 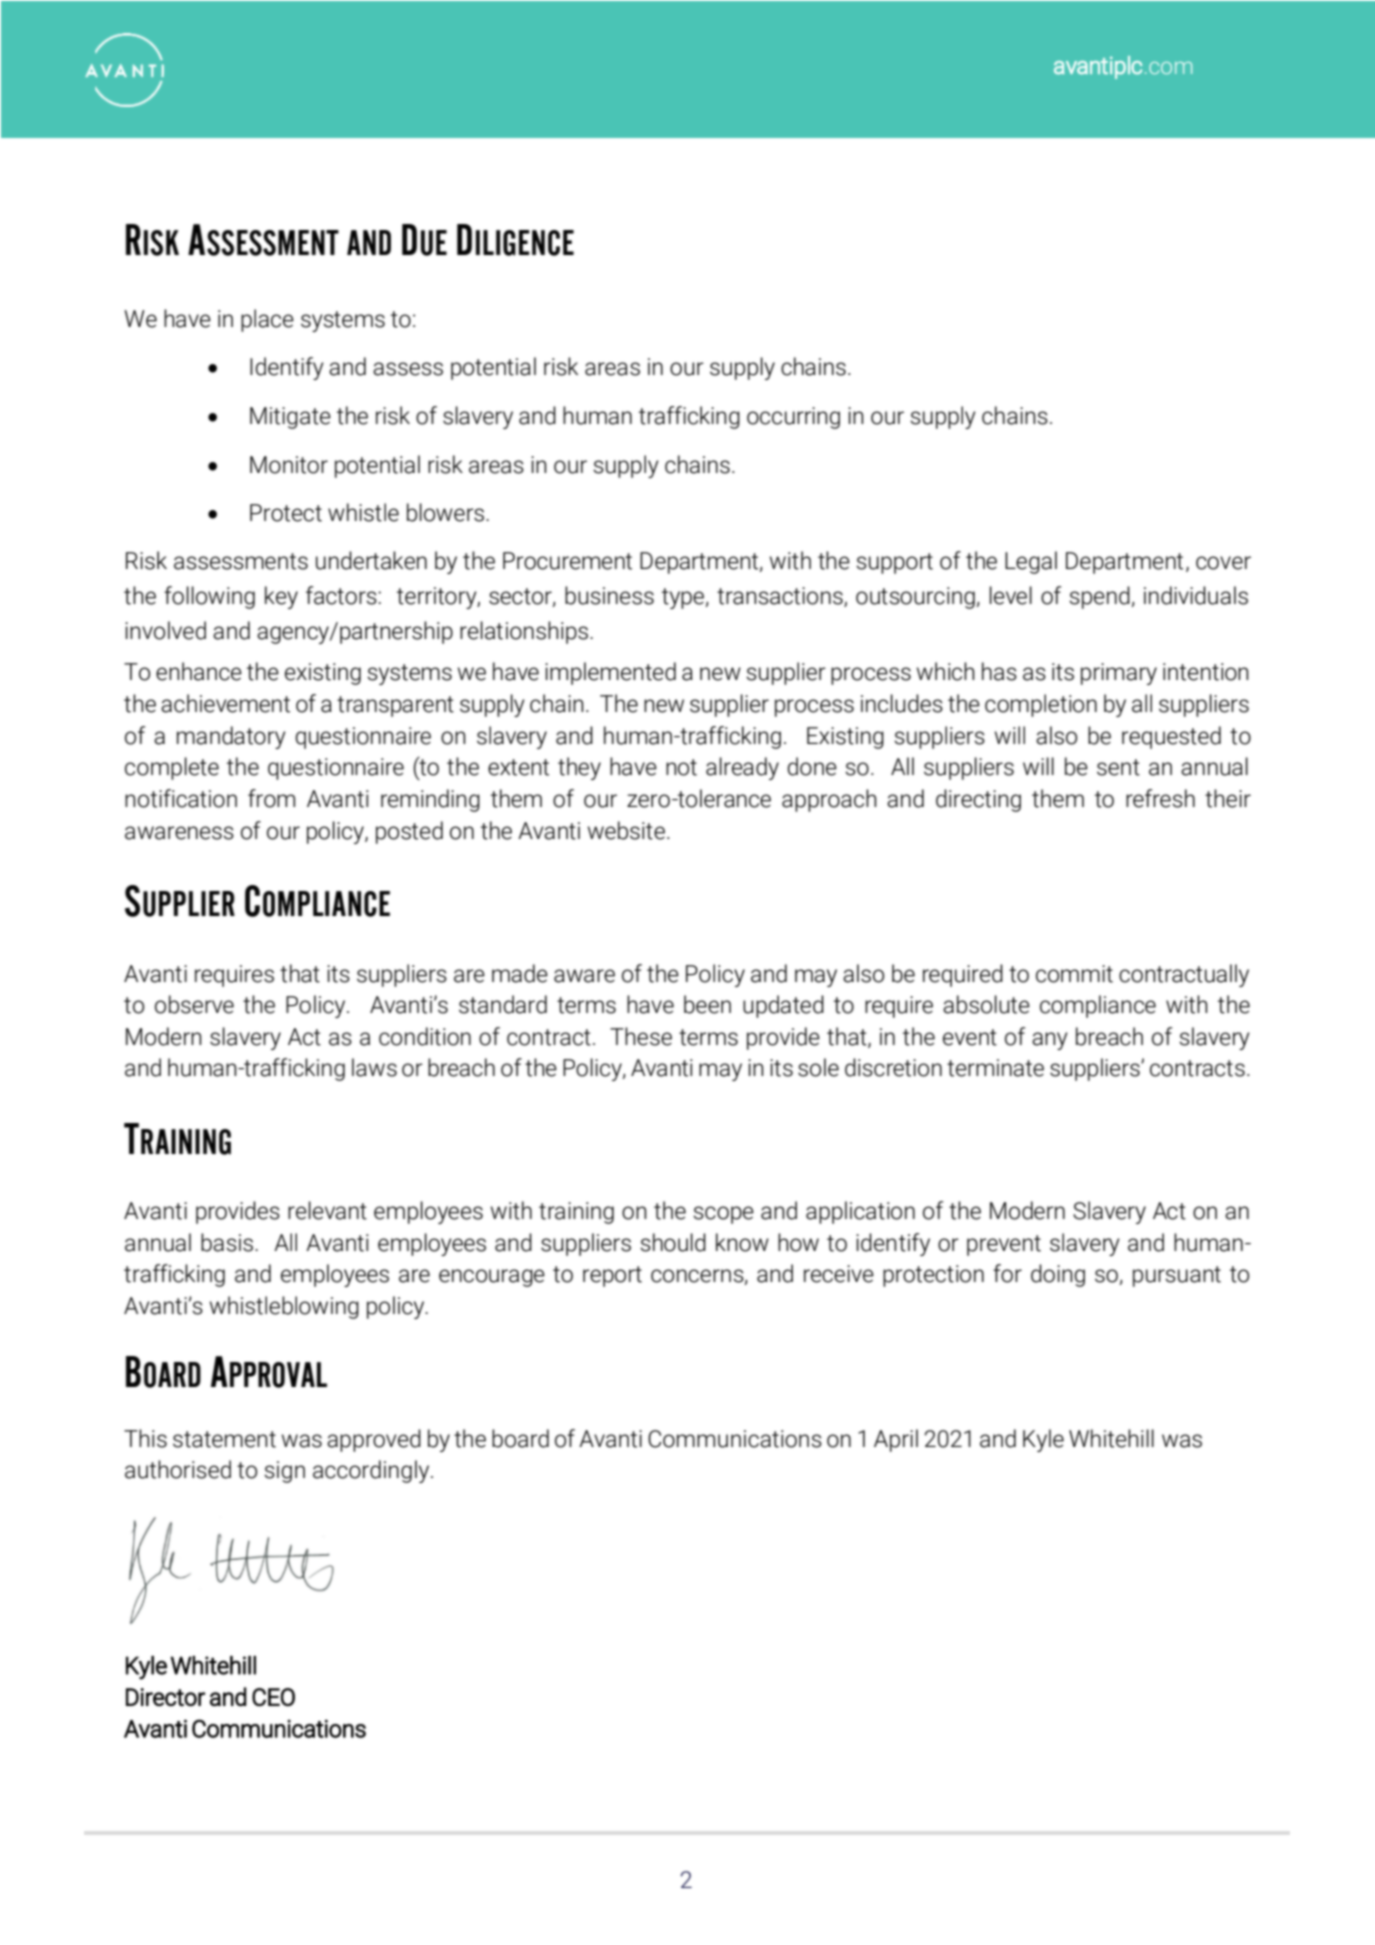 I want to click on doing, so click(x=1058, y=1275).
